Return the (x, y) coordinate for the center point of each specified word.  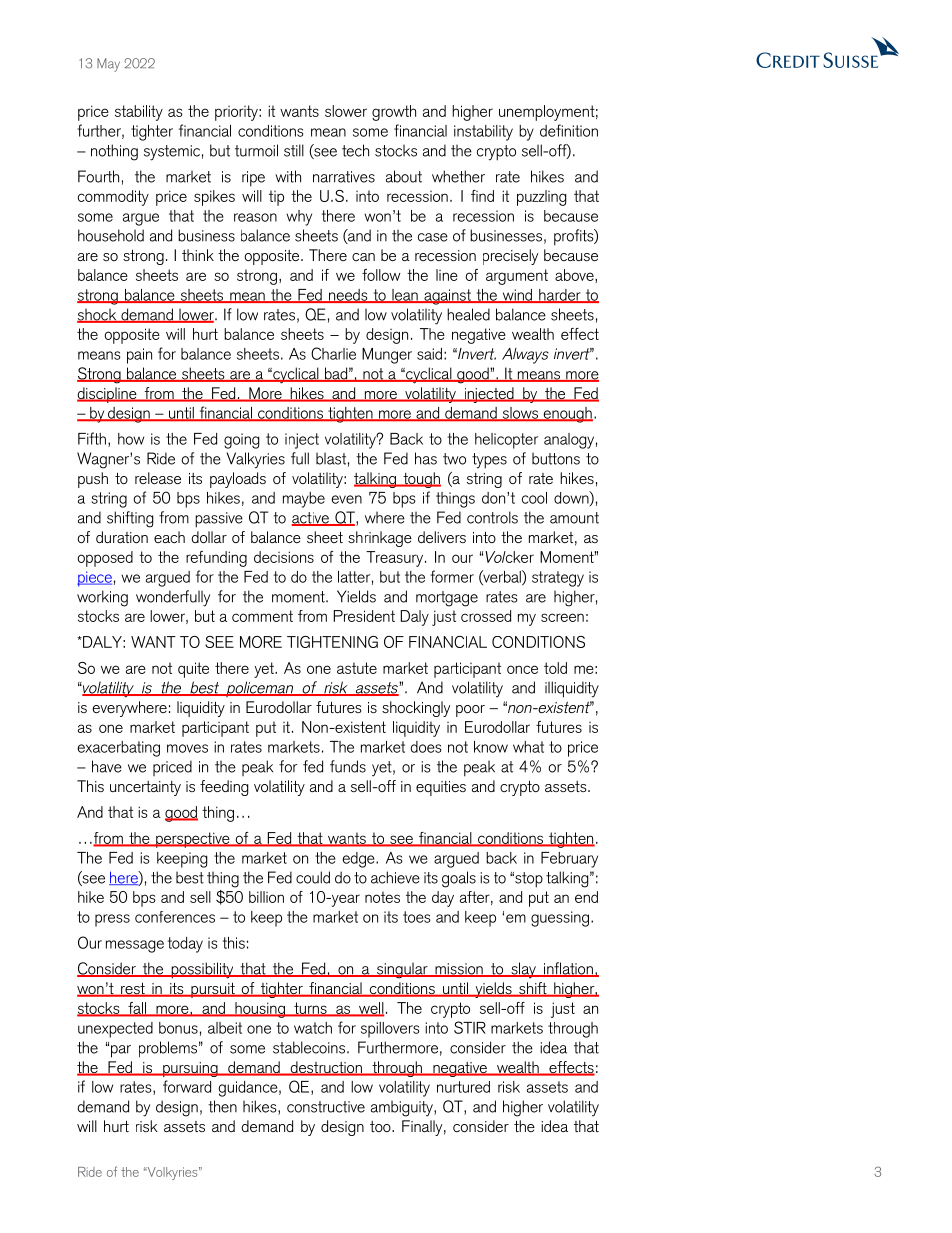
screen (562, 617)
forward (187, 1086)
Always (525, 356)
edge (359, 860)
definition (569, 130)
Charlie (333, 353)
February (569, 860)
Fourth (98, 176)
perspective (193, 840)
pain (139, 356)
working (102, 598)
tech (355, 150)
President (364, 616)
